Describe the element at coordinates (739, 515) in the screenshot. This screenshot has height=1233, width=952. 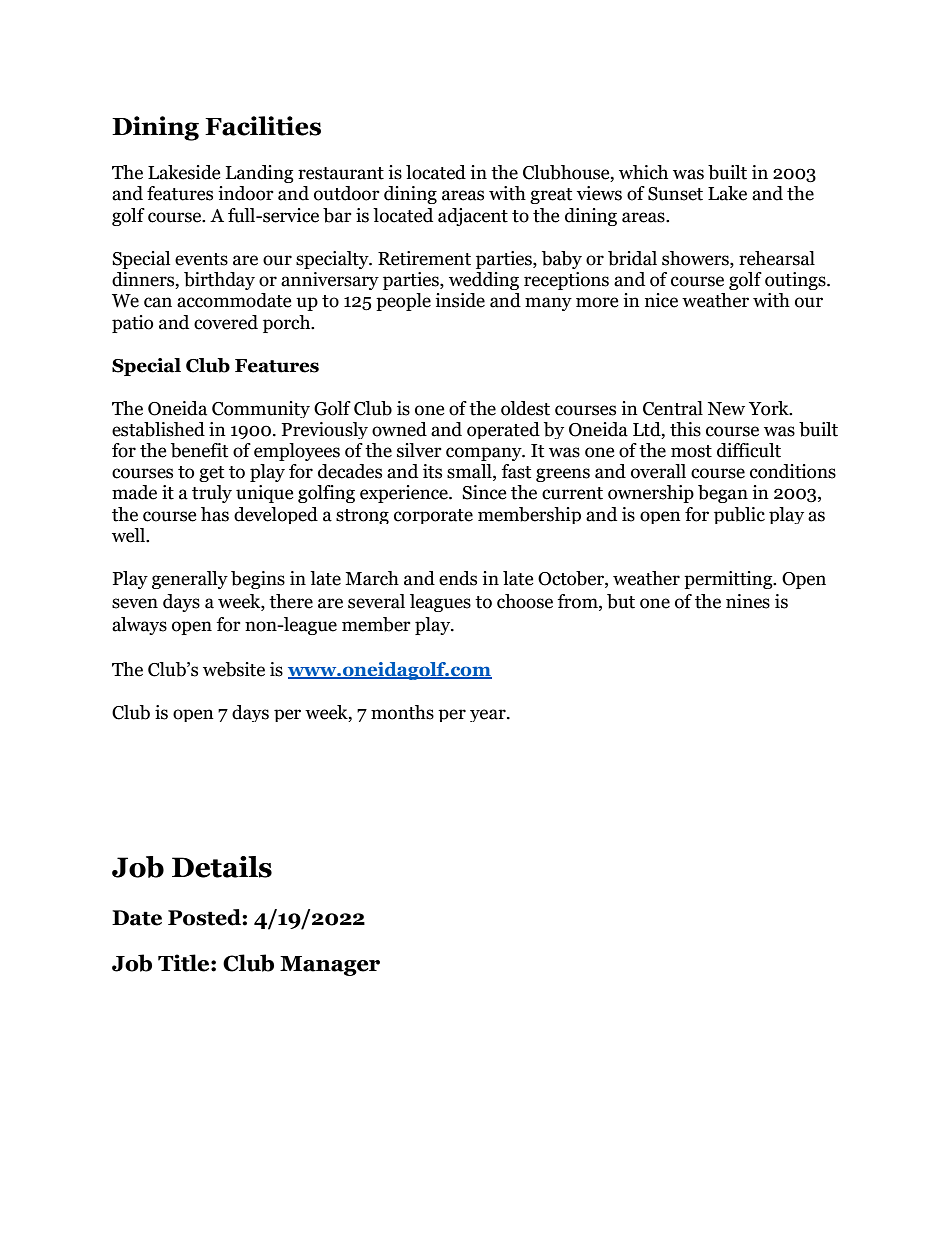
I see `public` at that location.
